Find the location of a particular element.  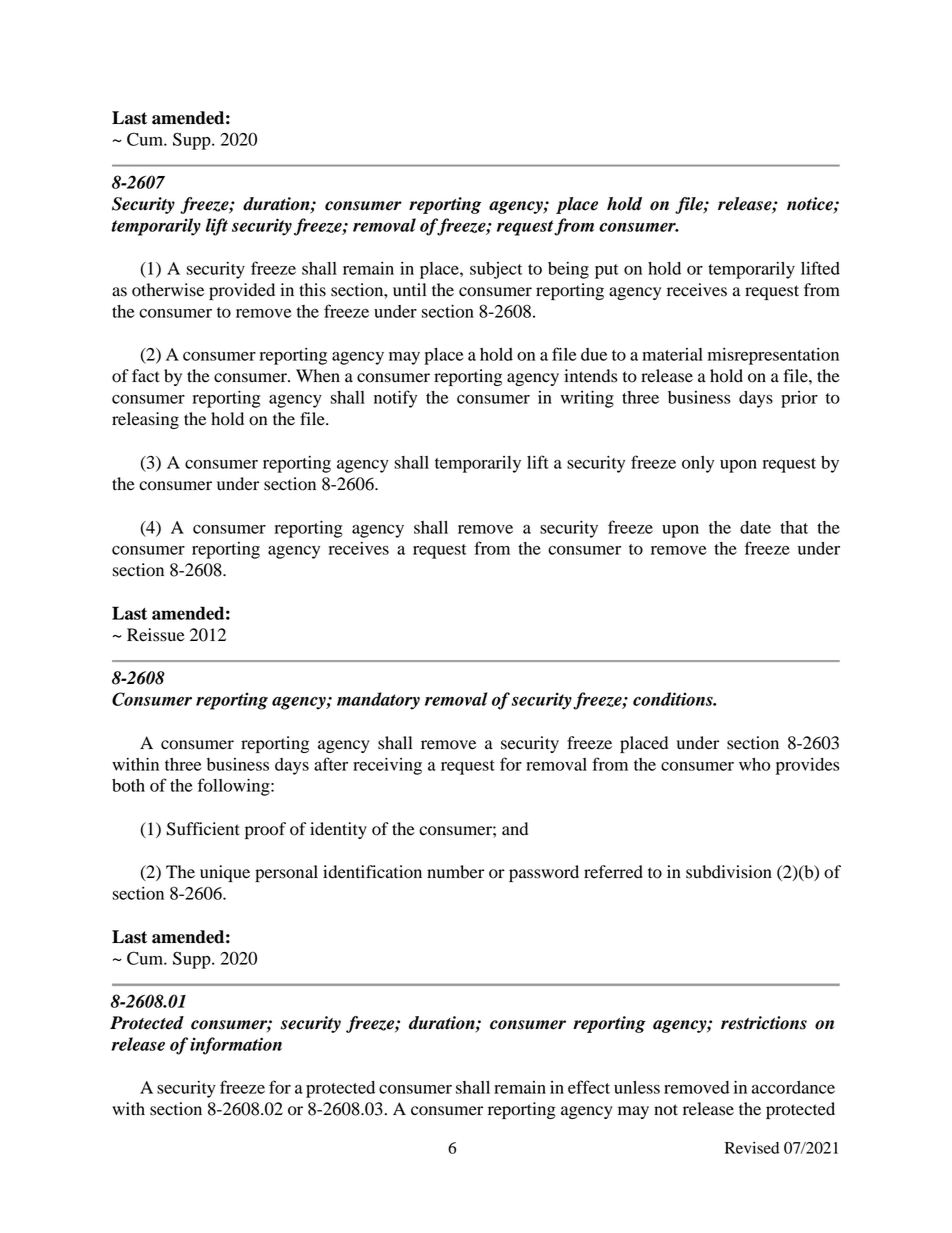

provided is located at coordinates (242, 291).
